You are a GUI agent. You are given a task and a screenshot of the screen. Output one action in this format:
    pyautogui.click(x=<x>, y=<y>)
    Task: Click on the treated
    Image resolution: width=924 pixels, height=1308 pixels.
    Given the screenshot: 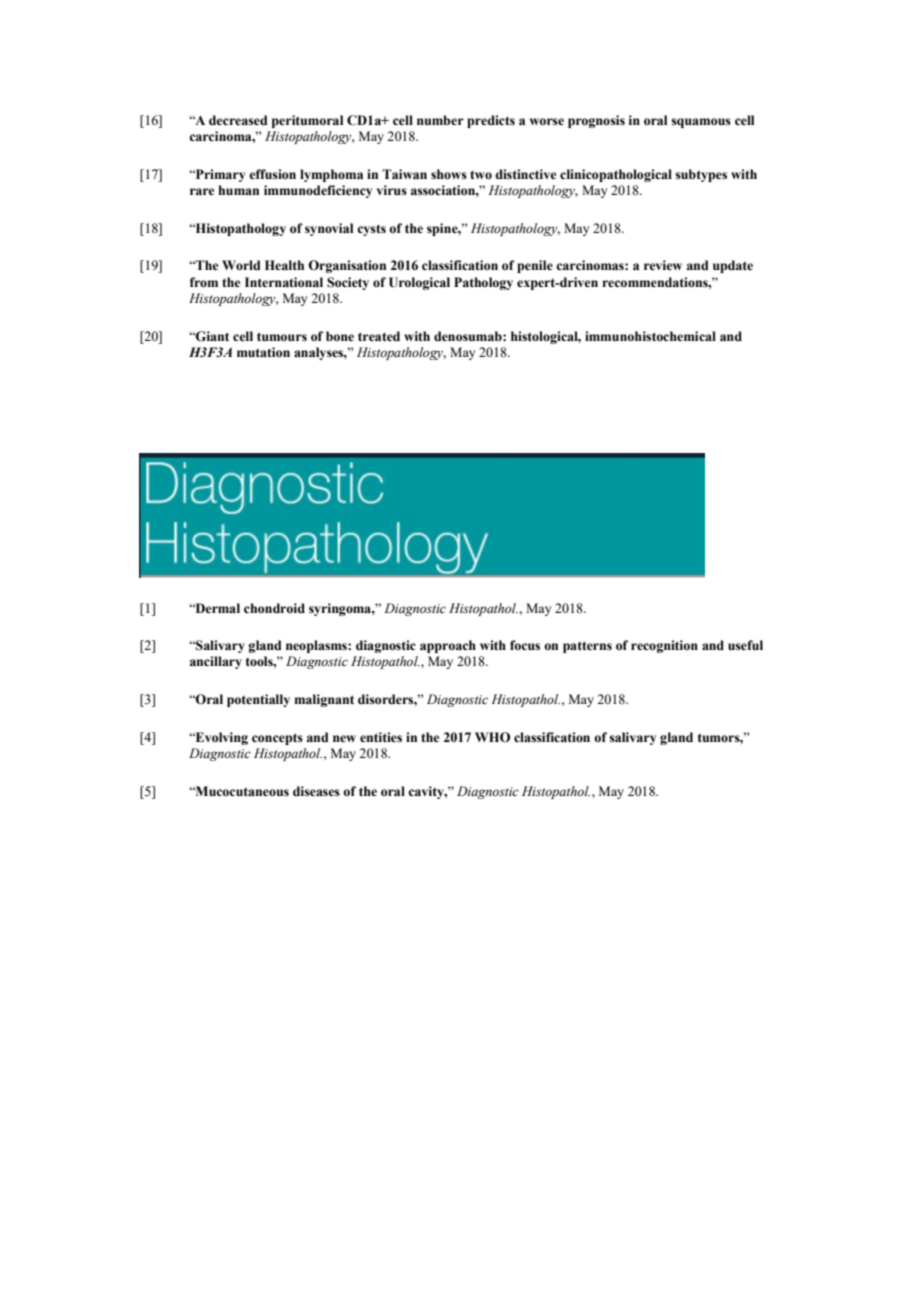 What is the action you would take?
    pyautogui.click(x=379, y=336)
